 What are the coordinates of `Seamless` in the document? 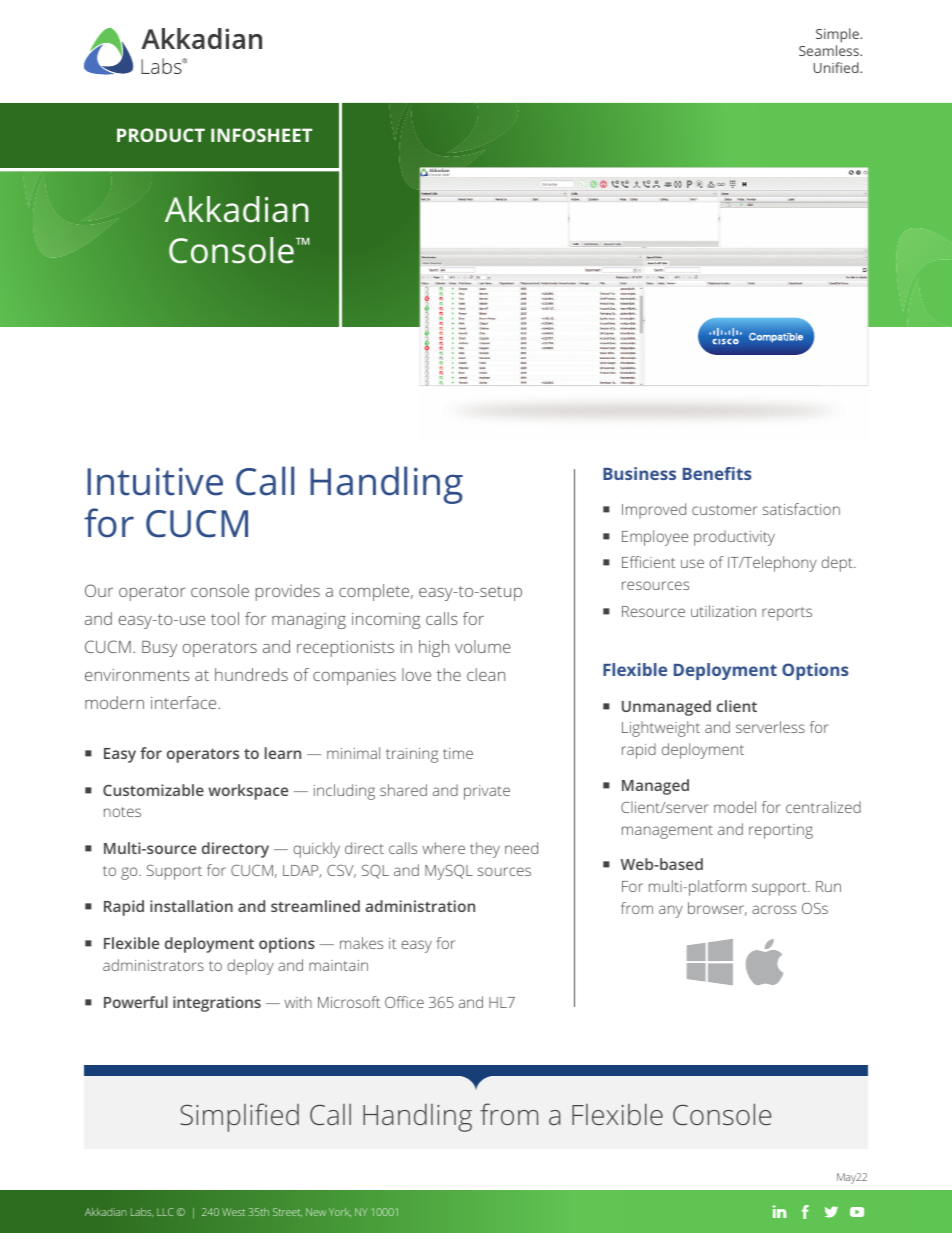 It's located at (830, 50).
